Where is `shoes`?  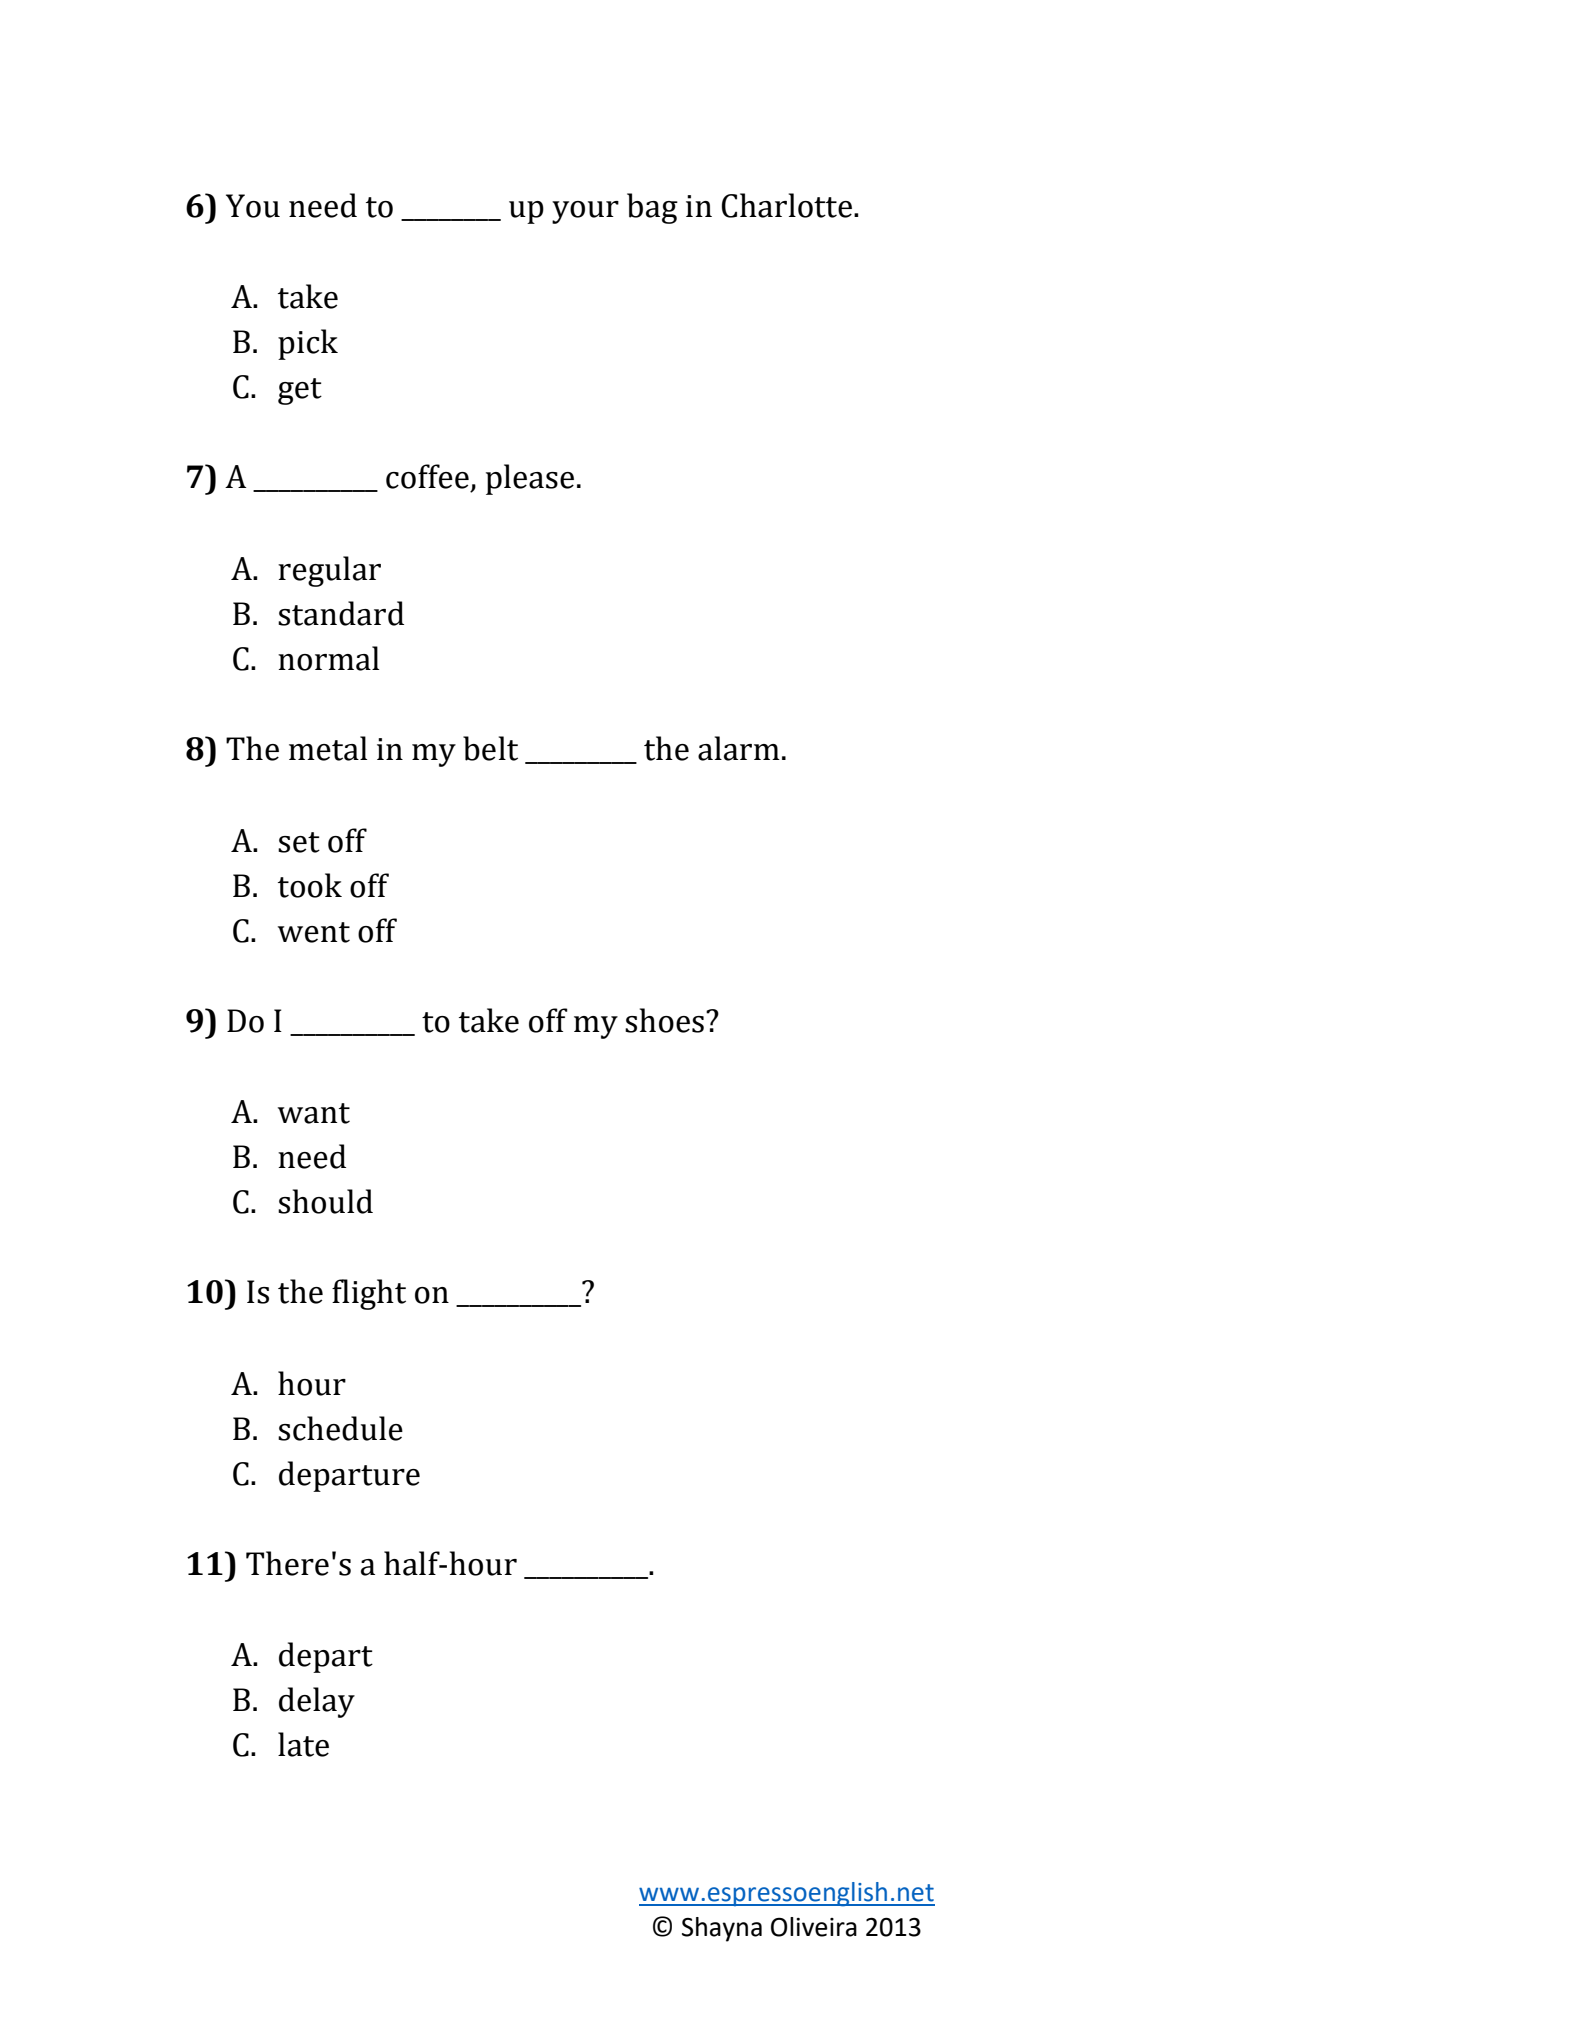 shoes is located at coordinates (664, 1020).
